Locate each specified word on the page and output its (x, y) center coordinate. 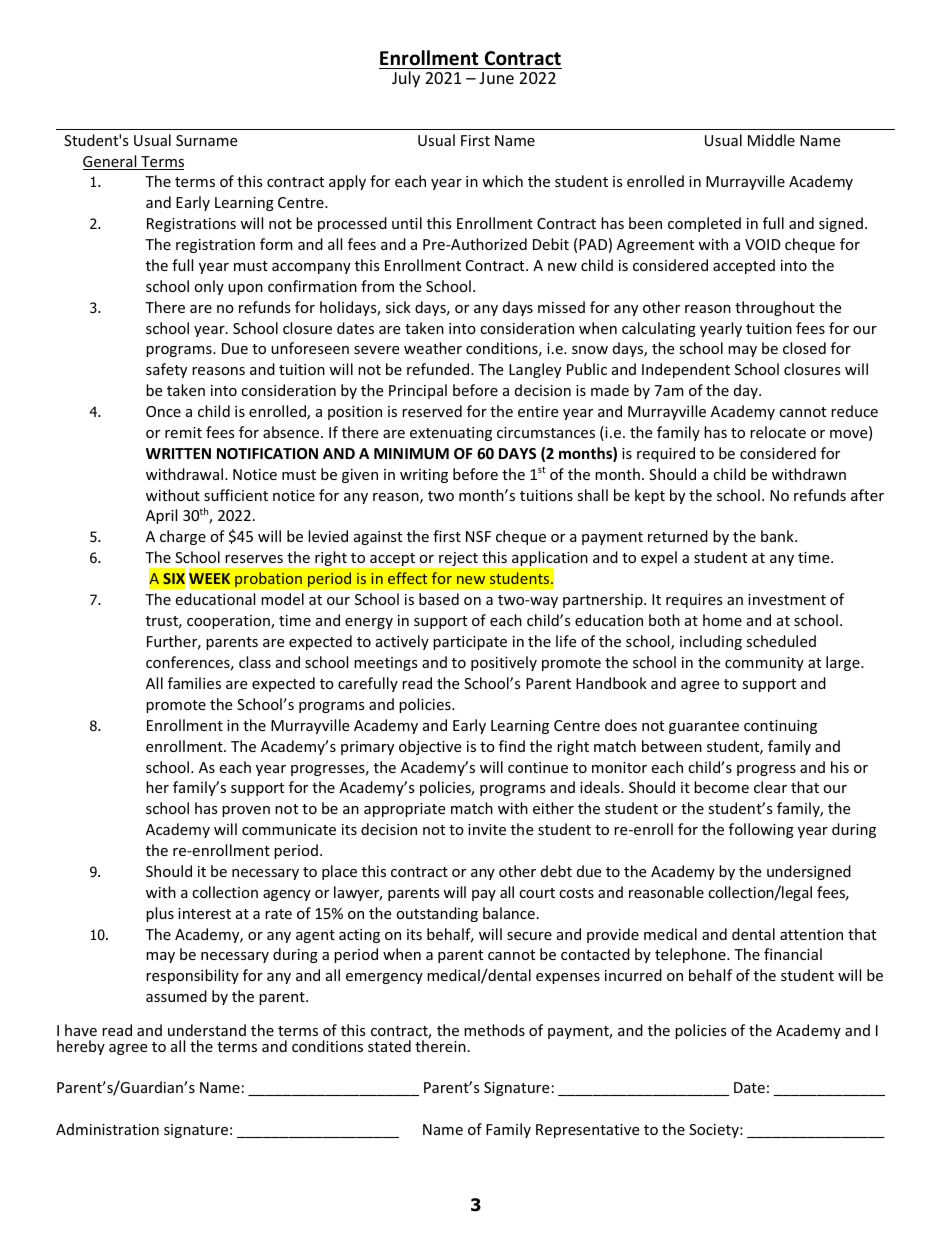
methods (494, 1030)
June (496, 78)
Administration (107, 1129)
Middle (771, 140)
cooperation (229, 622)
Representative (587, 1131)
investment (787, 599)
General (111, 162)
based (439, 599)
